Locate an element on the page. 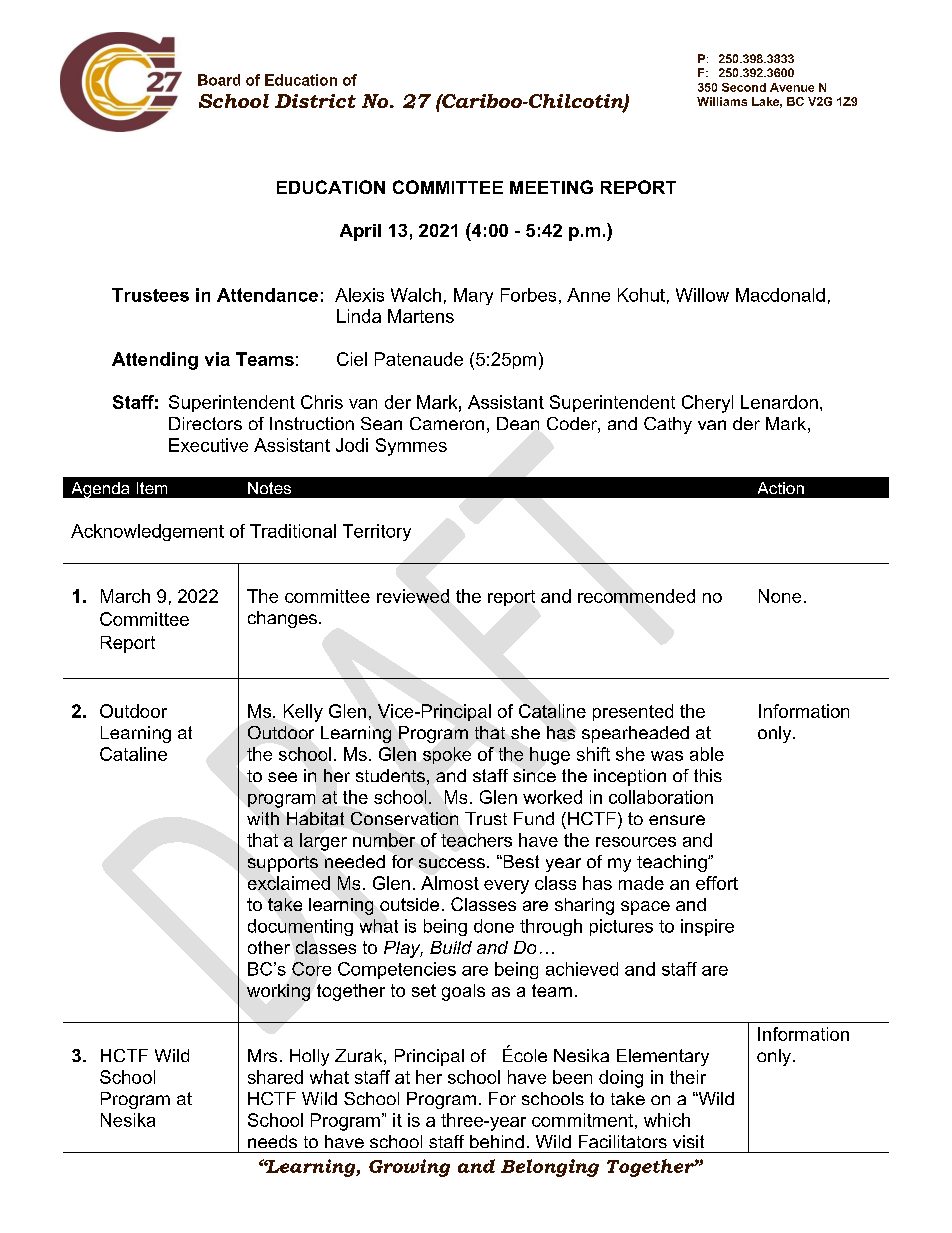  Mary is located at coordinates (473, 296).
